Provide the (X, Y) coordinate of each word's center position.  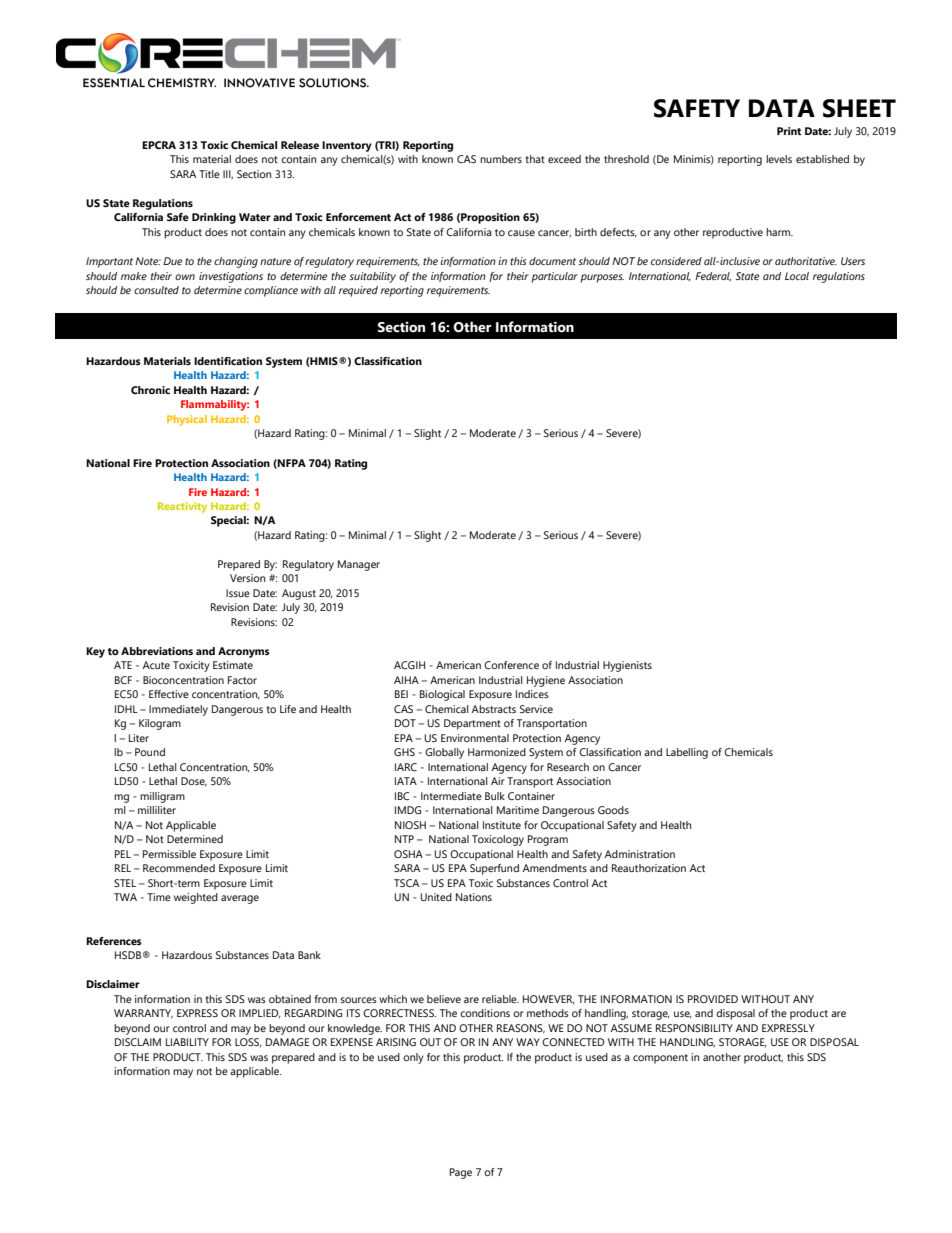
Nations (474, 897)
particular (554, 277)
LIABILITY (187, 1042)
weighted (196, 898)
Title (209, 174)
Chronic (150, 390)
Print (789, 131)
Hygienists (627, 666)
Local (797, 276)
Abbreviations (157, 651)
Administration (640, 854)
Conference (511, 665)
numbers (501, 159)
